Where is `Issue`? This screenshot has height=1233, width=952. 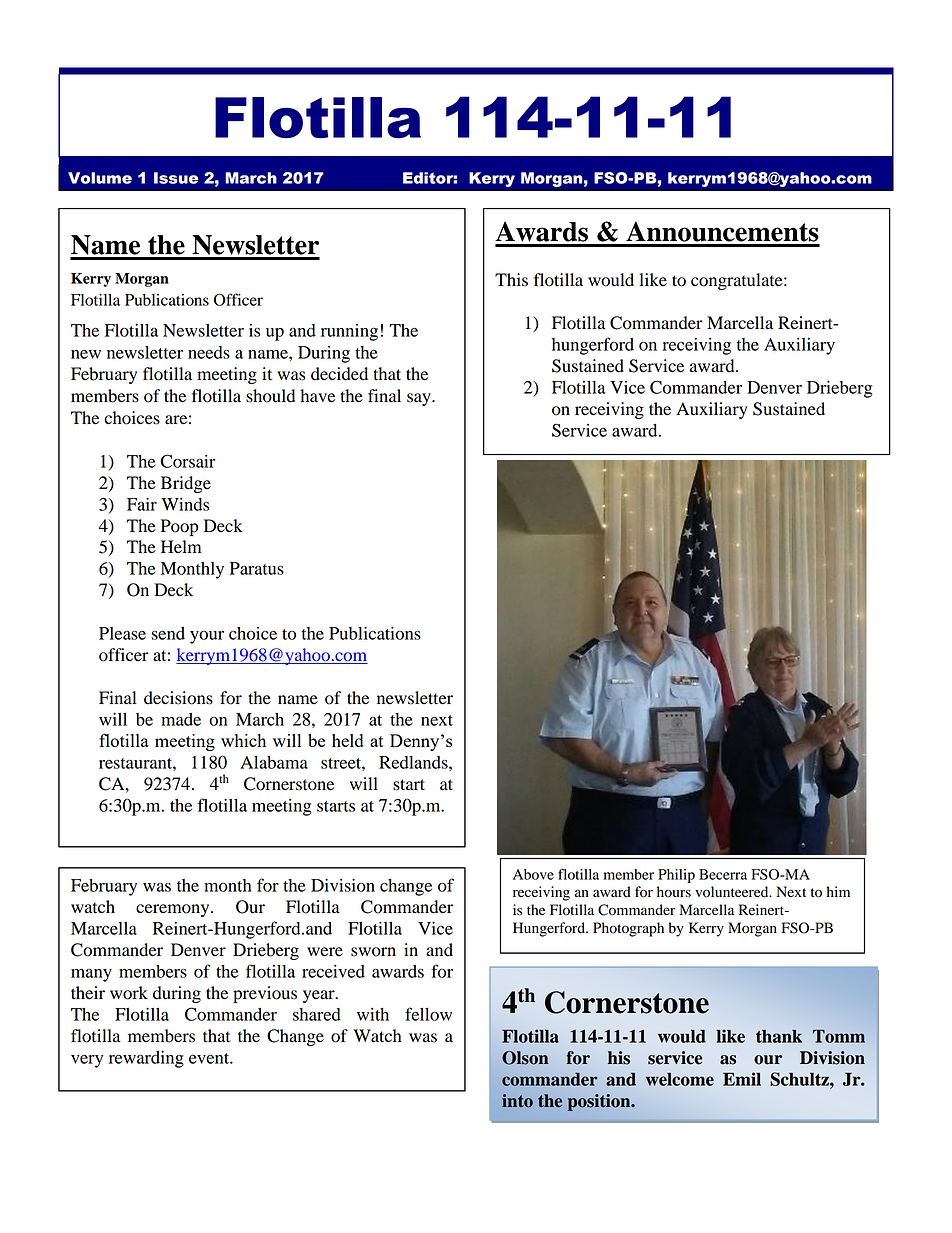 Issue is located at coordinates (176, 178).
